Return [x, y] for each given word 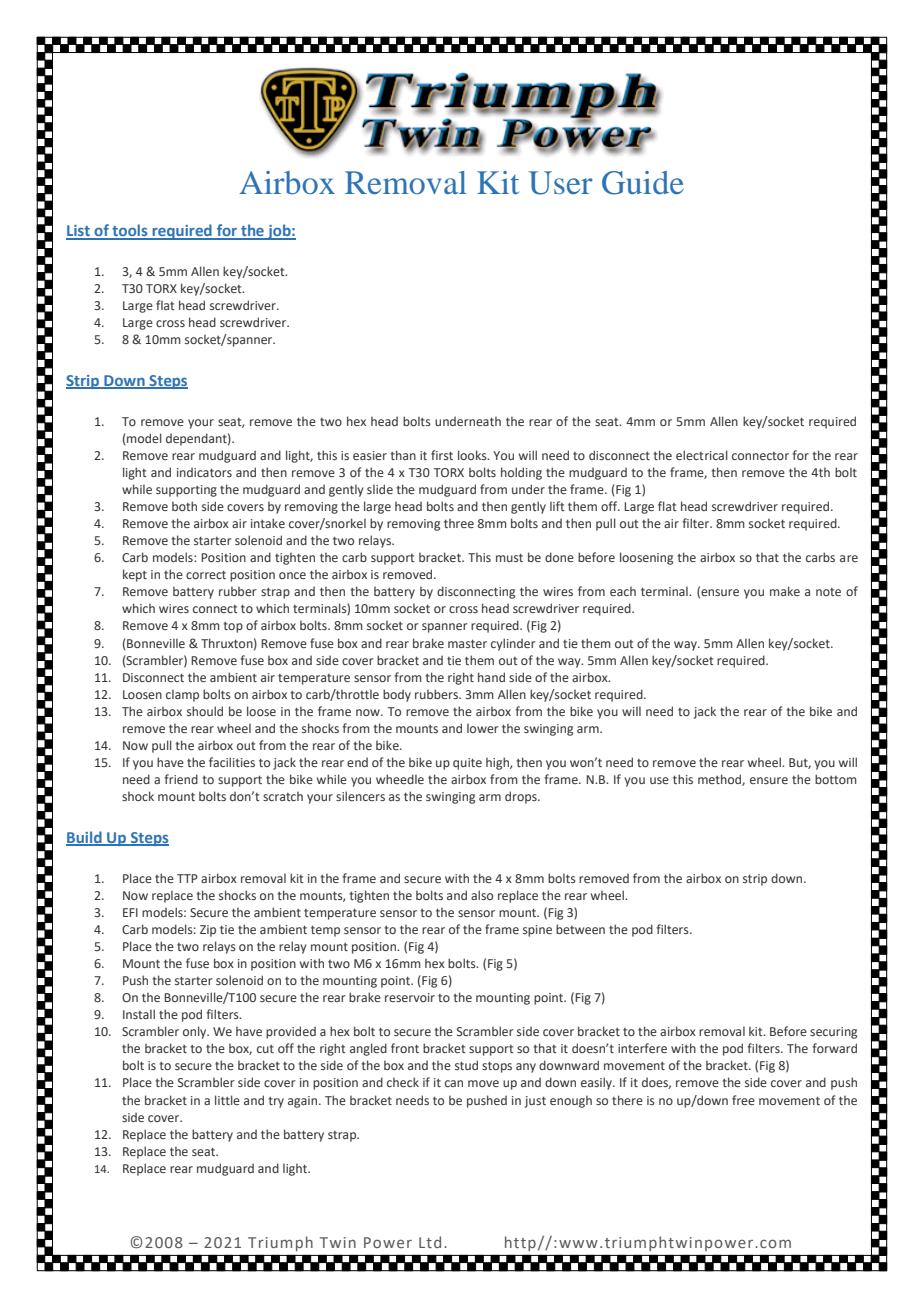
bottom [836, 779]
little [227, 1100]
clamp [182, 695]
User [560, 183]
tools [130, 231]
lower [482, 728]
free [743, 1100]
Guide [643, 183]
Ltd [430, 1242]
